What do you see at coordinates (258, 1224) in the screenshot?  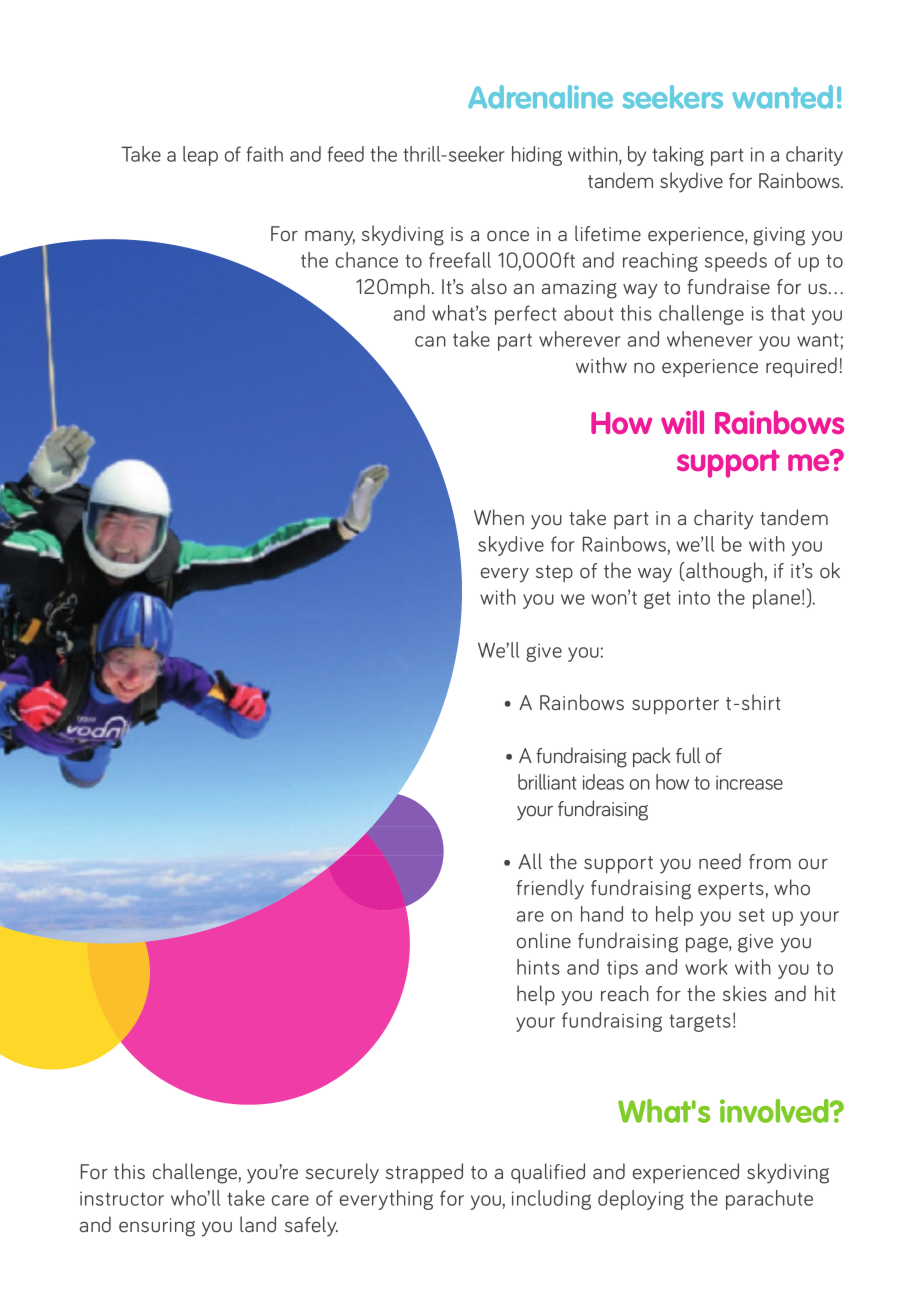 I see `land` at bounding box center [258, 1224].
